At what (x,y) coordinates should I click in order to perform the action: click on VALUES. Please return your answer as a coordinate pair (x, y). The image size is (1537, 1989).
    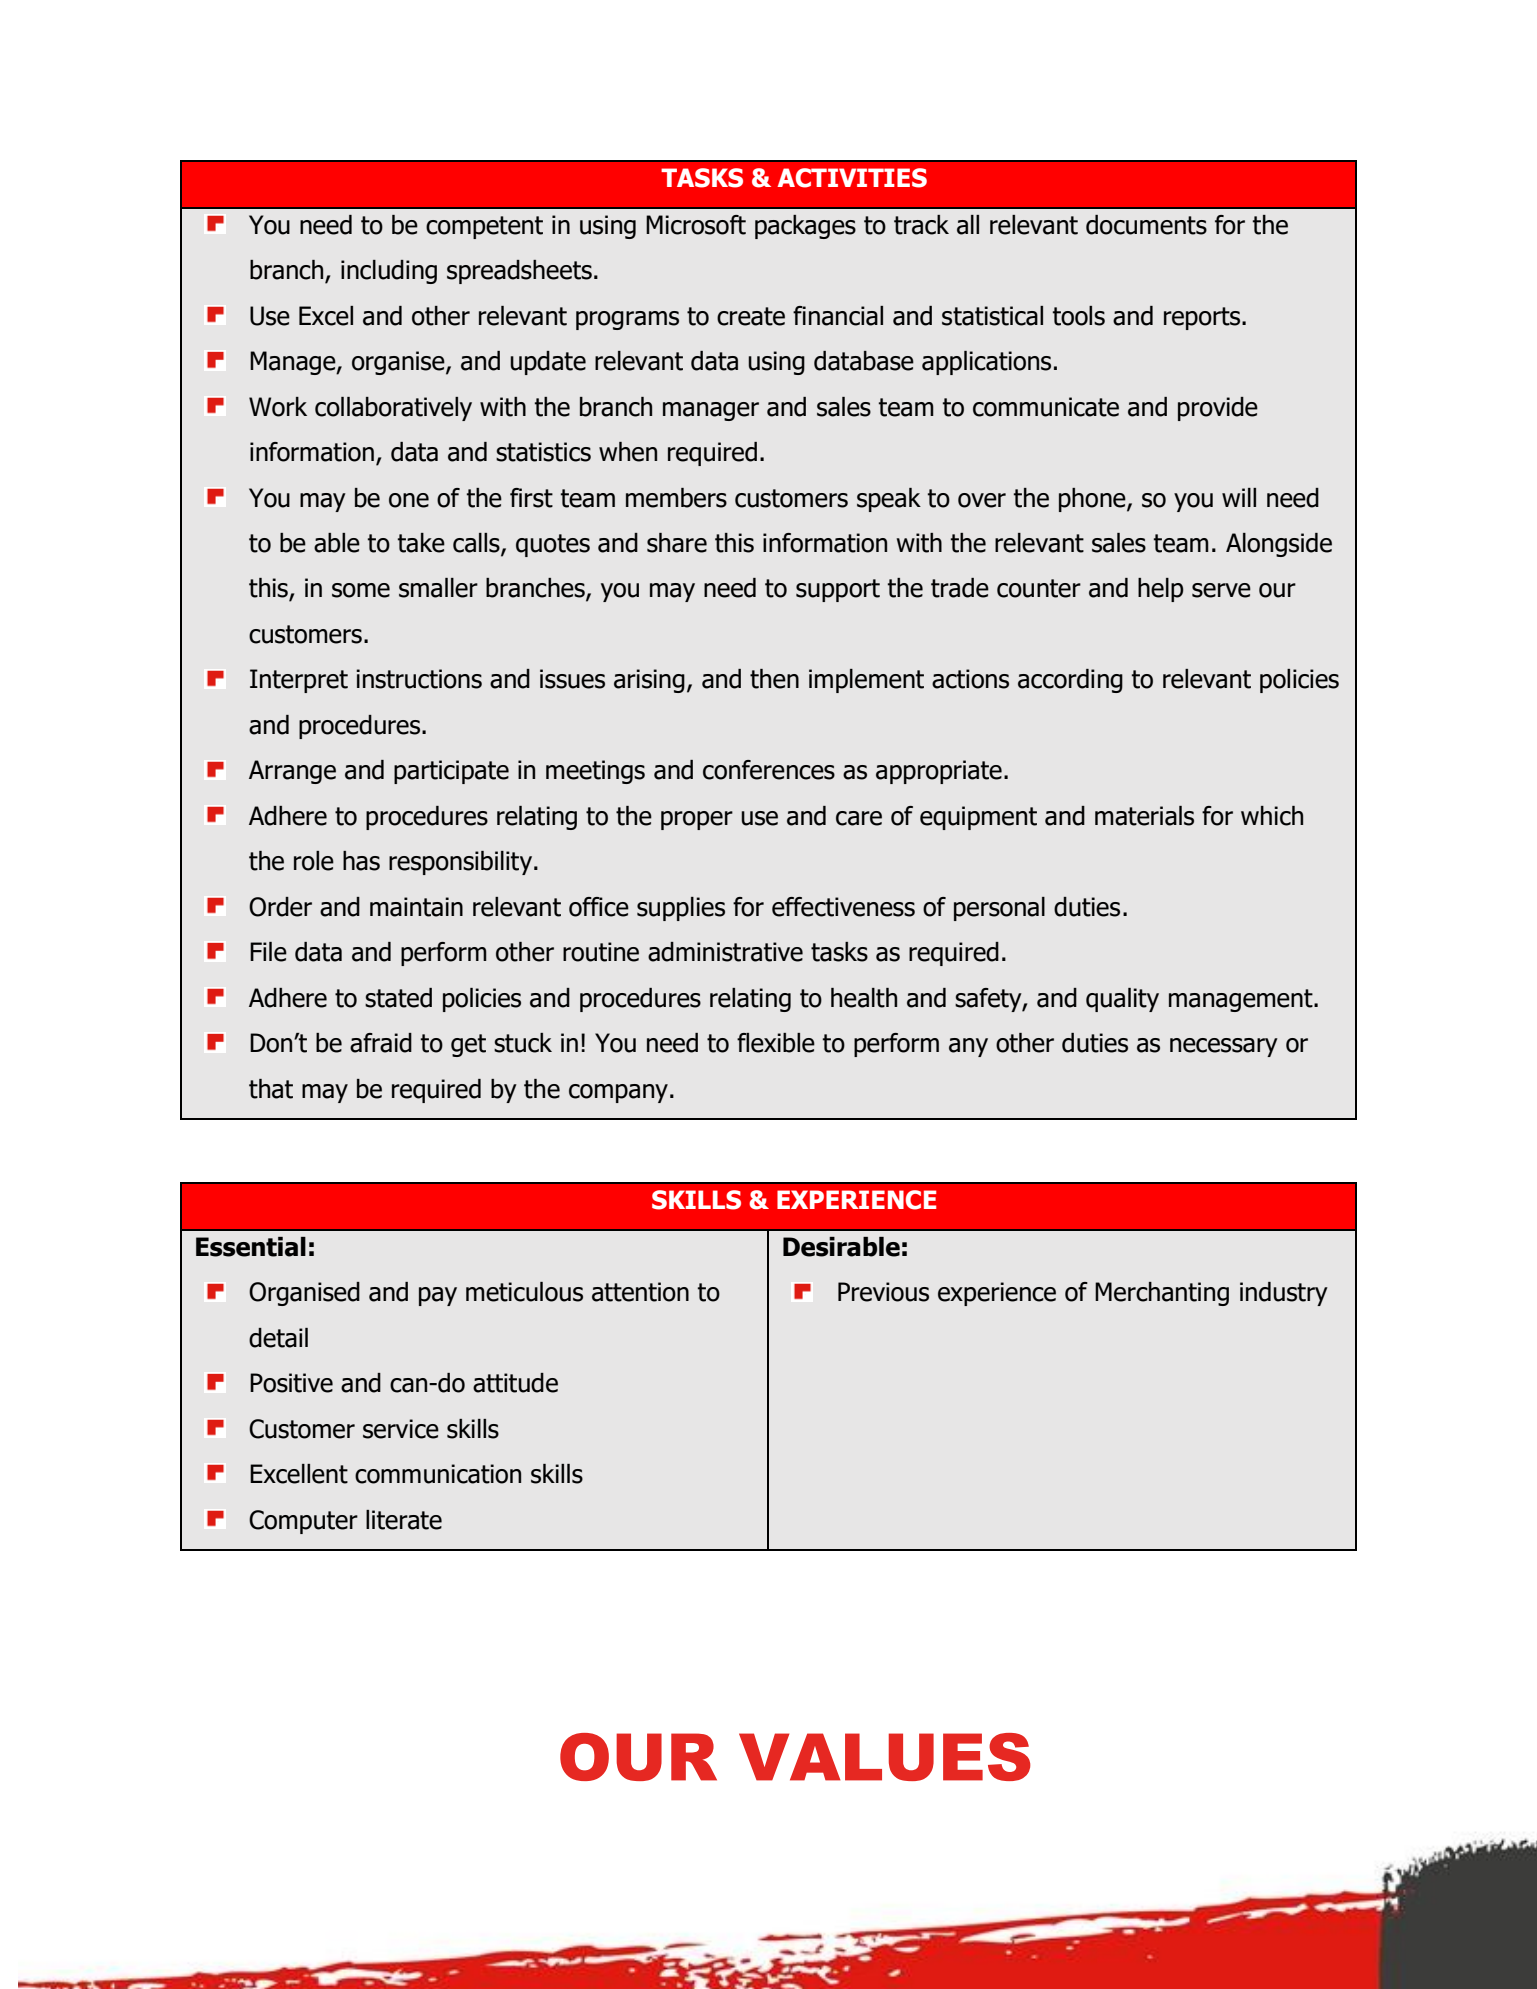
    Looking at the image, I should click on (884, 1757).
